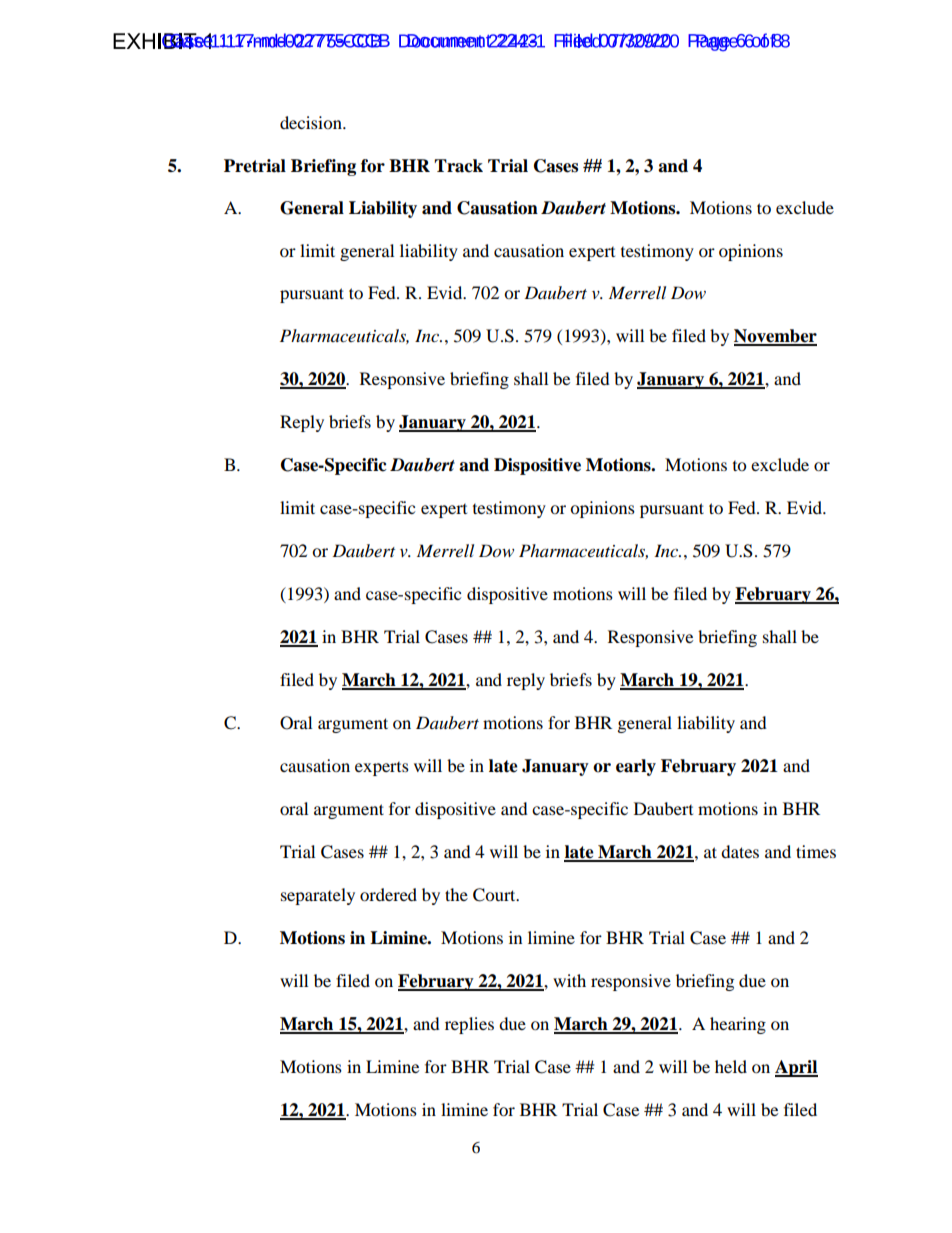  Describe the element at coordinates (796, 1068) in the screenshot. I see `April` at that location.
